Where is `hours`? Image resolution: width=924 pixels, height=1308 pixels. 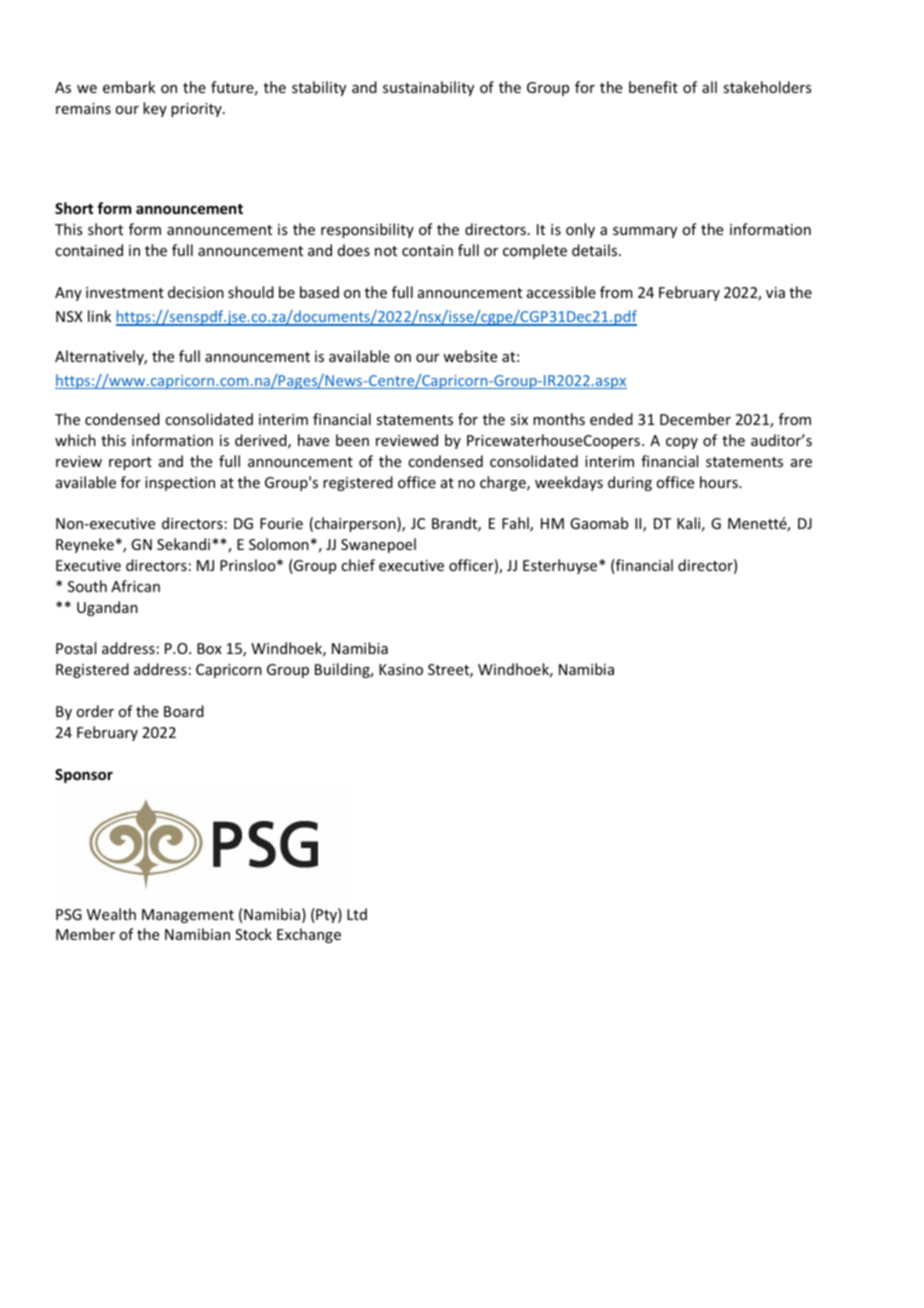 hours is located at coordinates (720, 482).
